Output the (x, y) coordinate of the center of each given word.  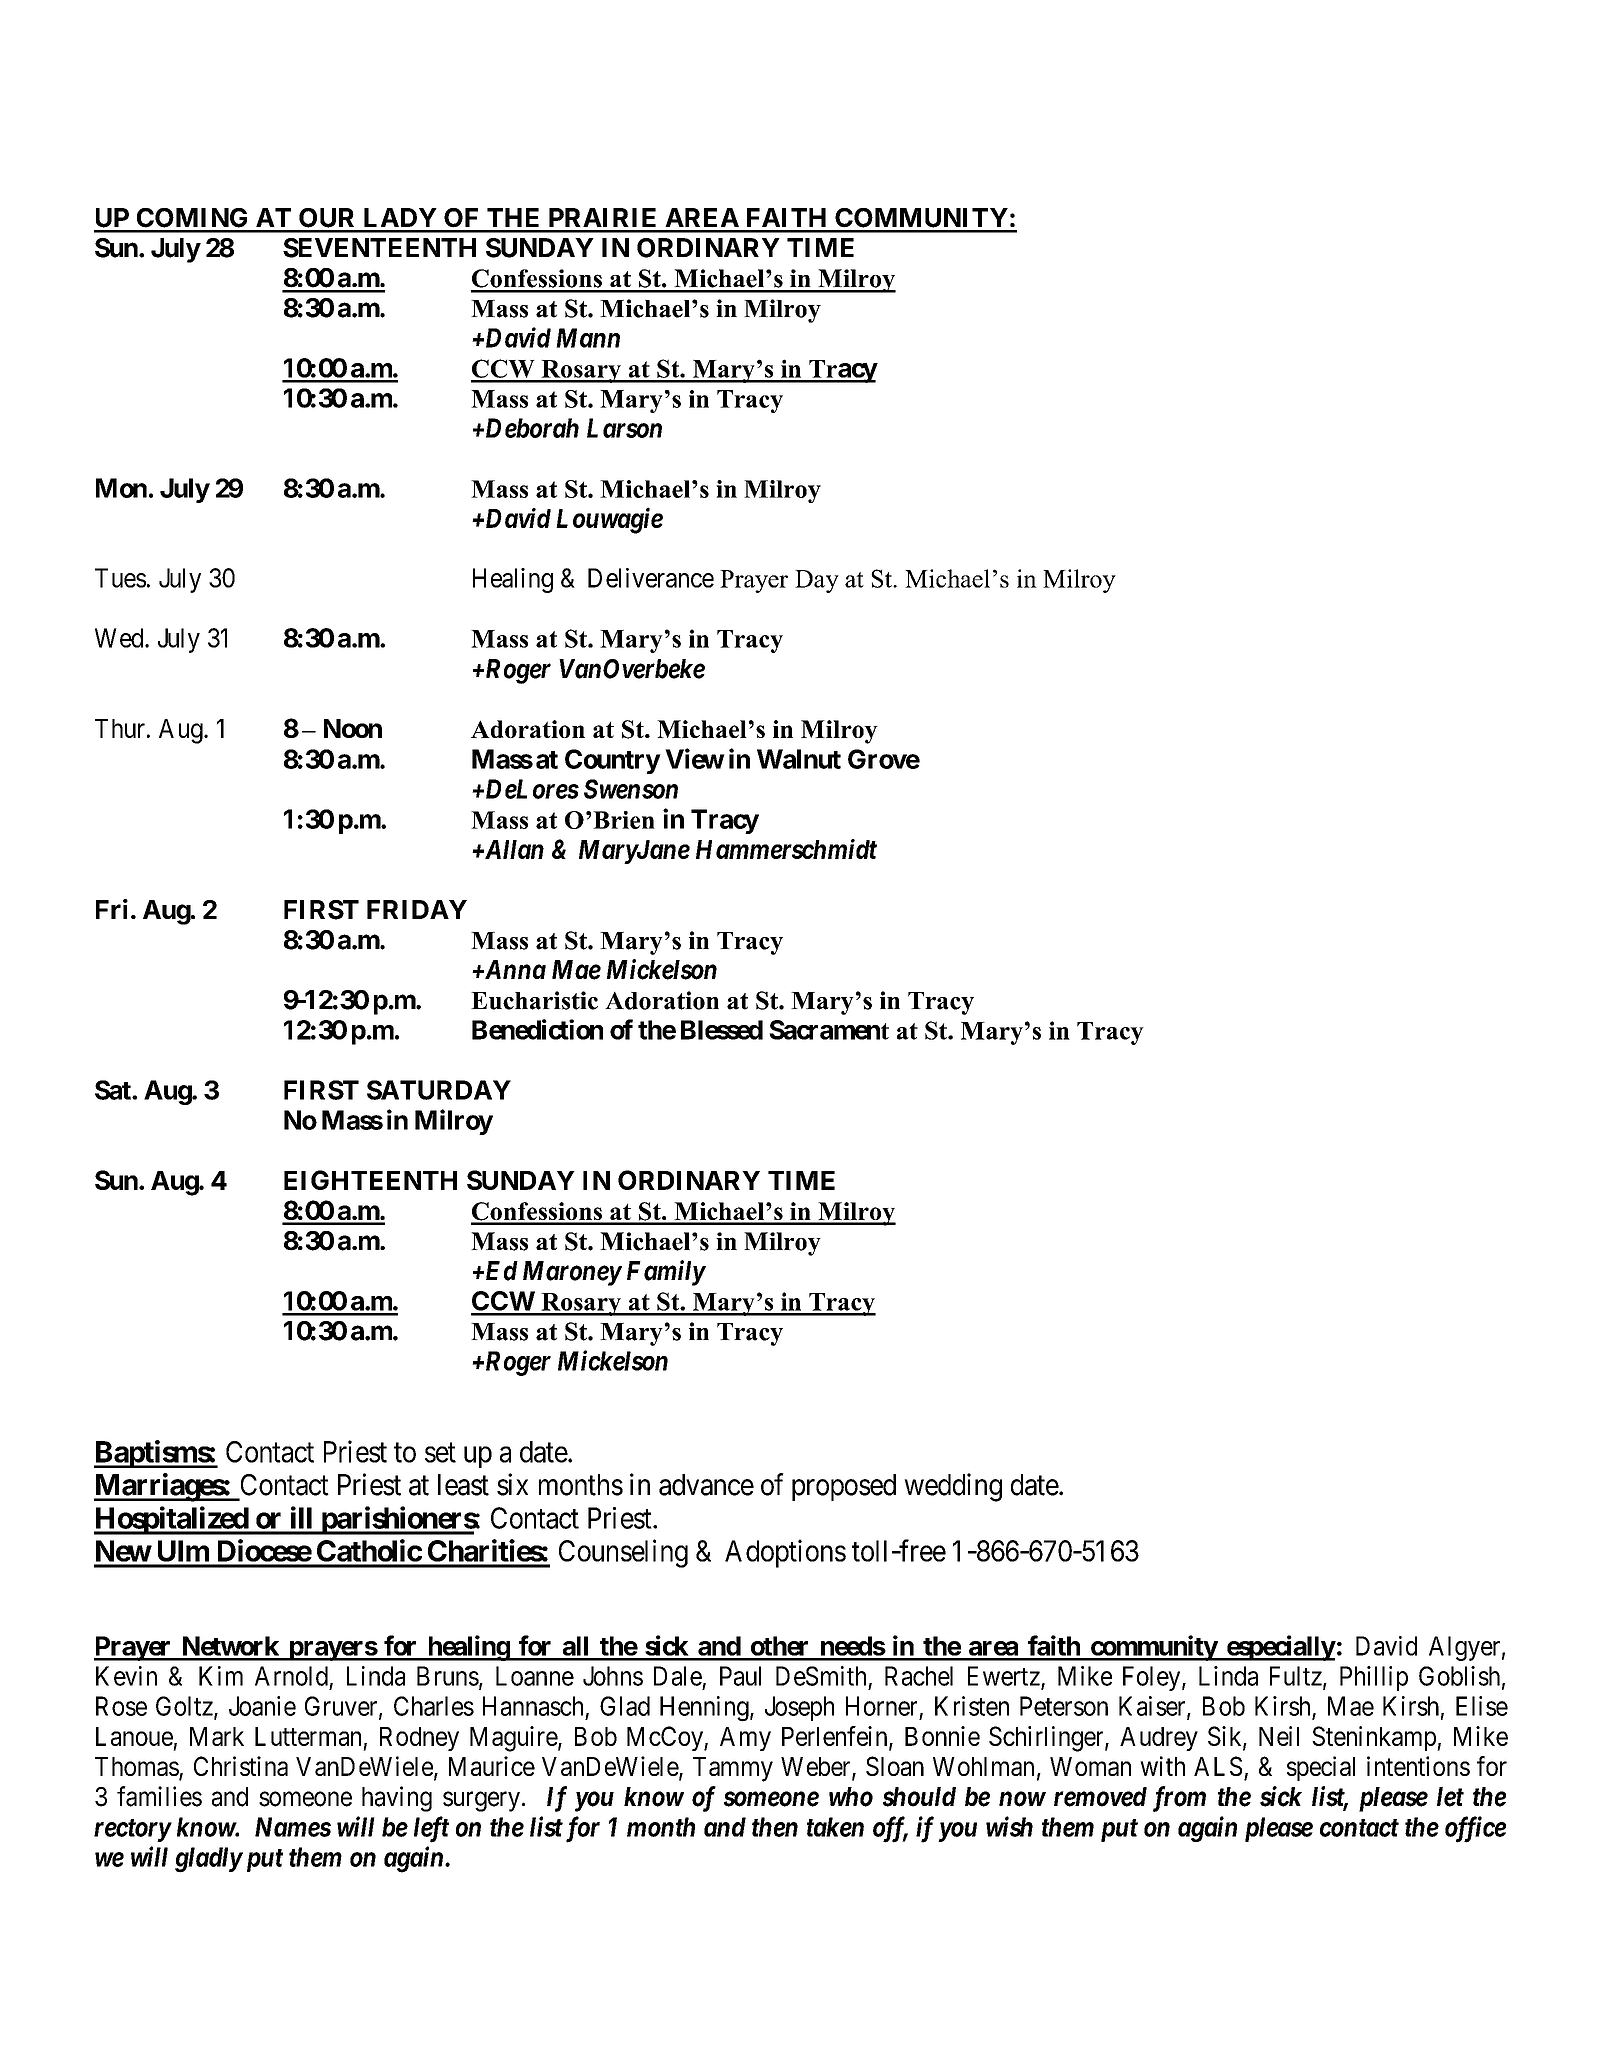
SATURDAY (439, 1090)
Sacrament (829, 1030)
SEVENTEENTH (379, 248)
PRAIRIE (602, 217)
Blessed (722, 1030)
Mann (588, 338)
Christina (241, 1766)
